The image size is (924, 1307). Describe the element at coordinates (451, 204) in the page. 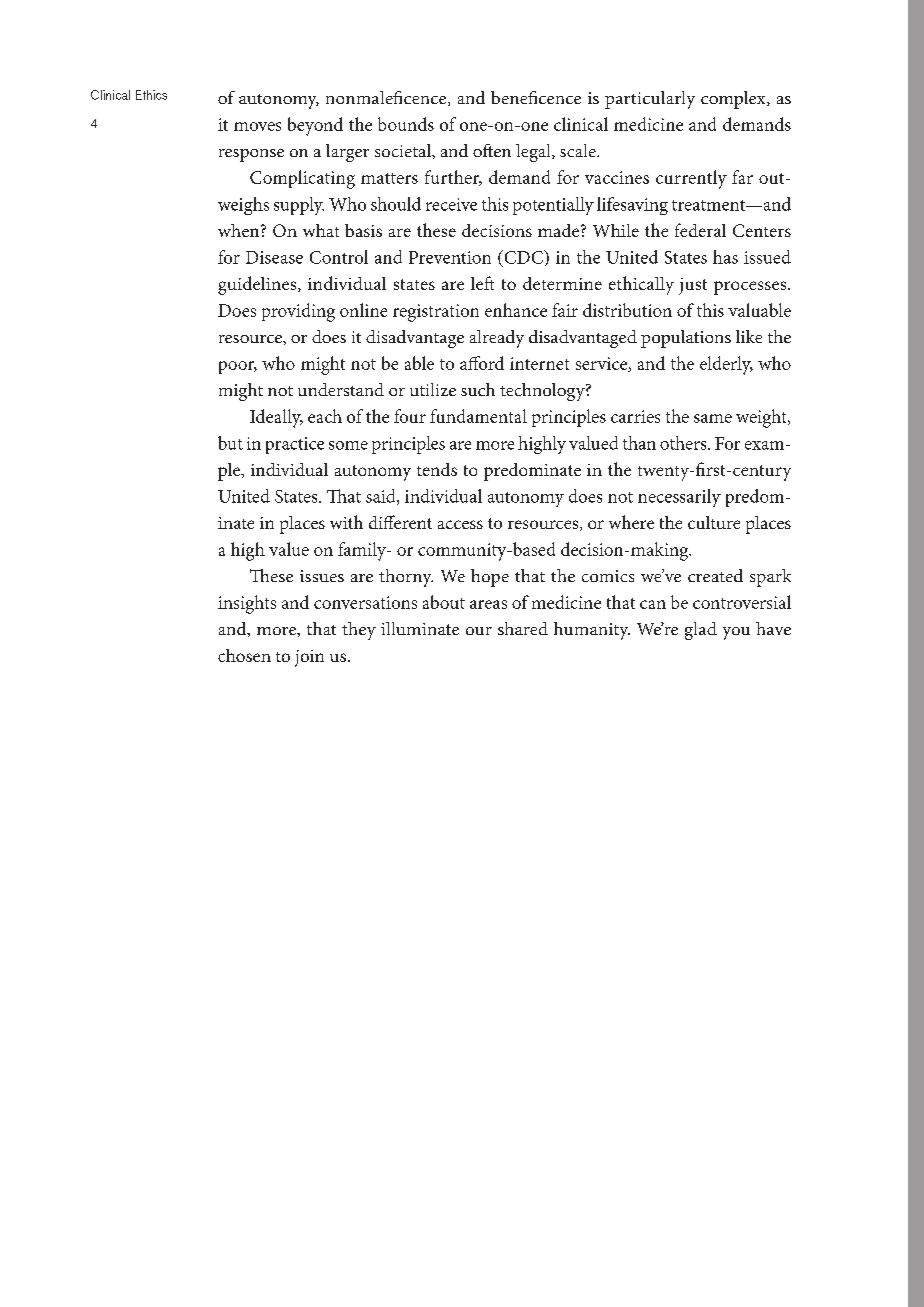

I see `receive` at that location.
